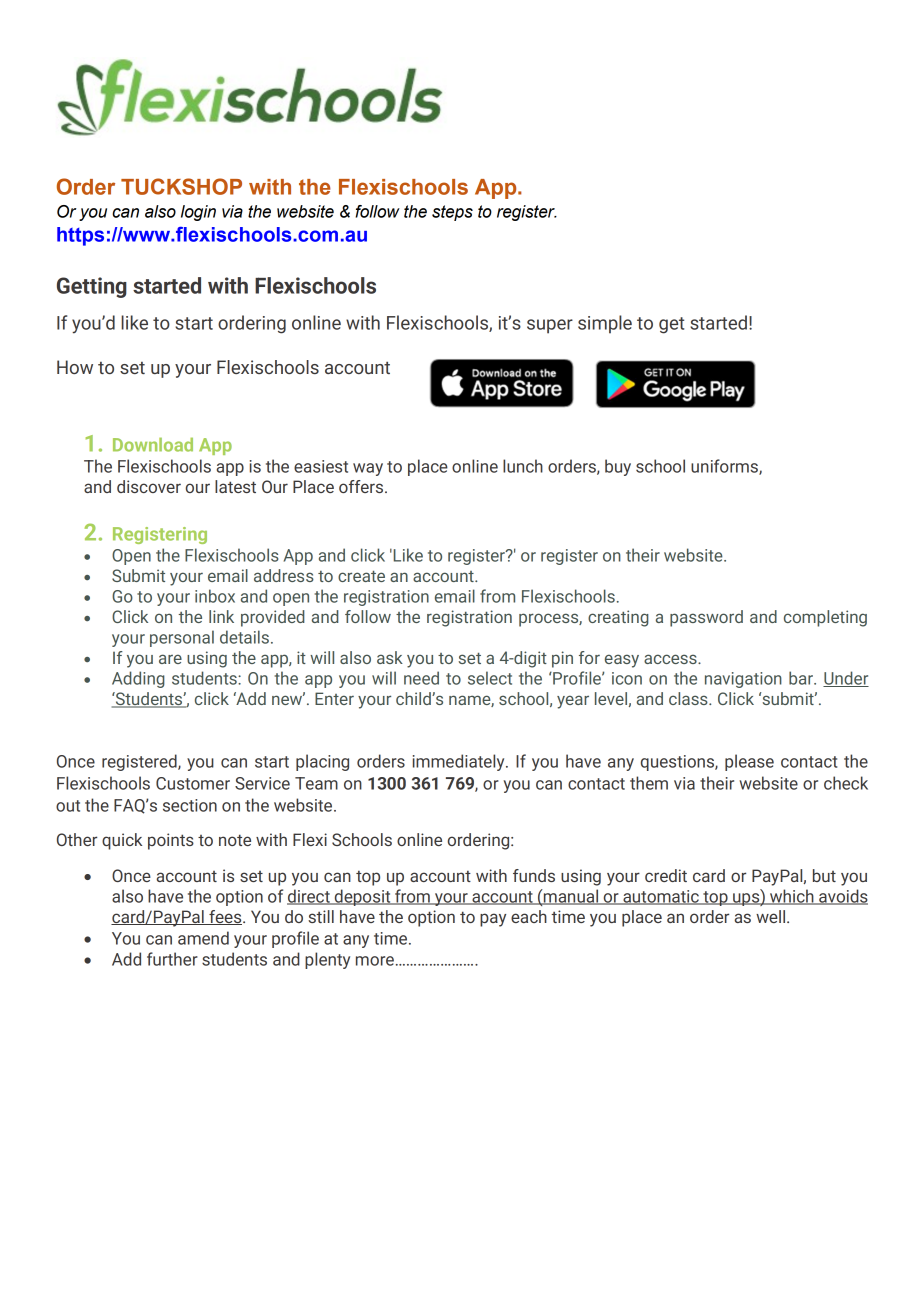  Describe the element at coordinates (203, 938) in the screenshot. I see `amend` at that location.
